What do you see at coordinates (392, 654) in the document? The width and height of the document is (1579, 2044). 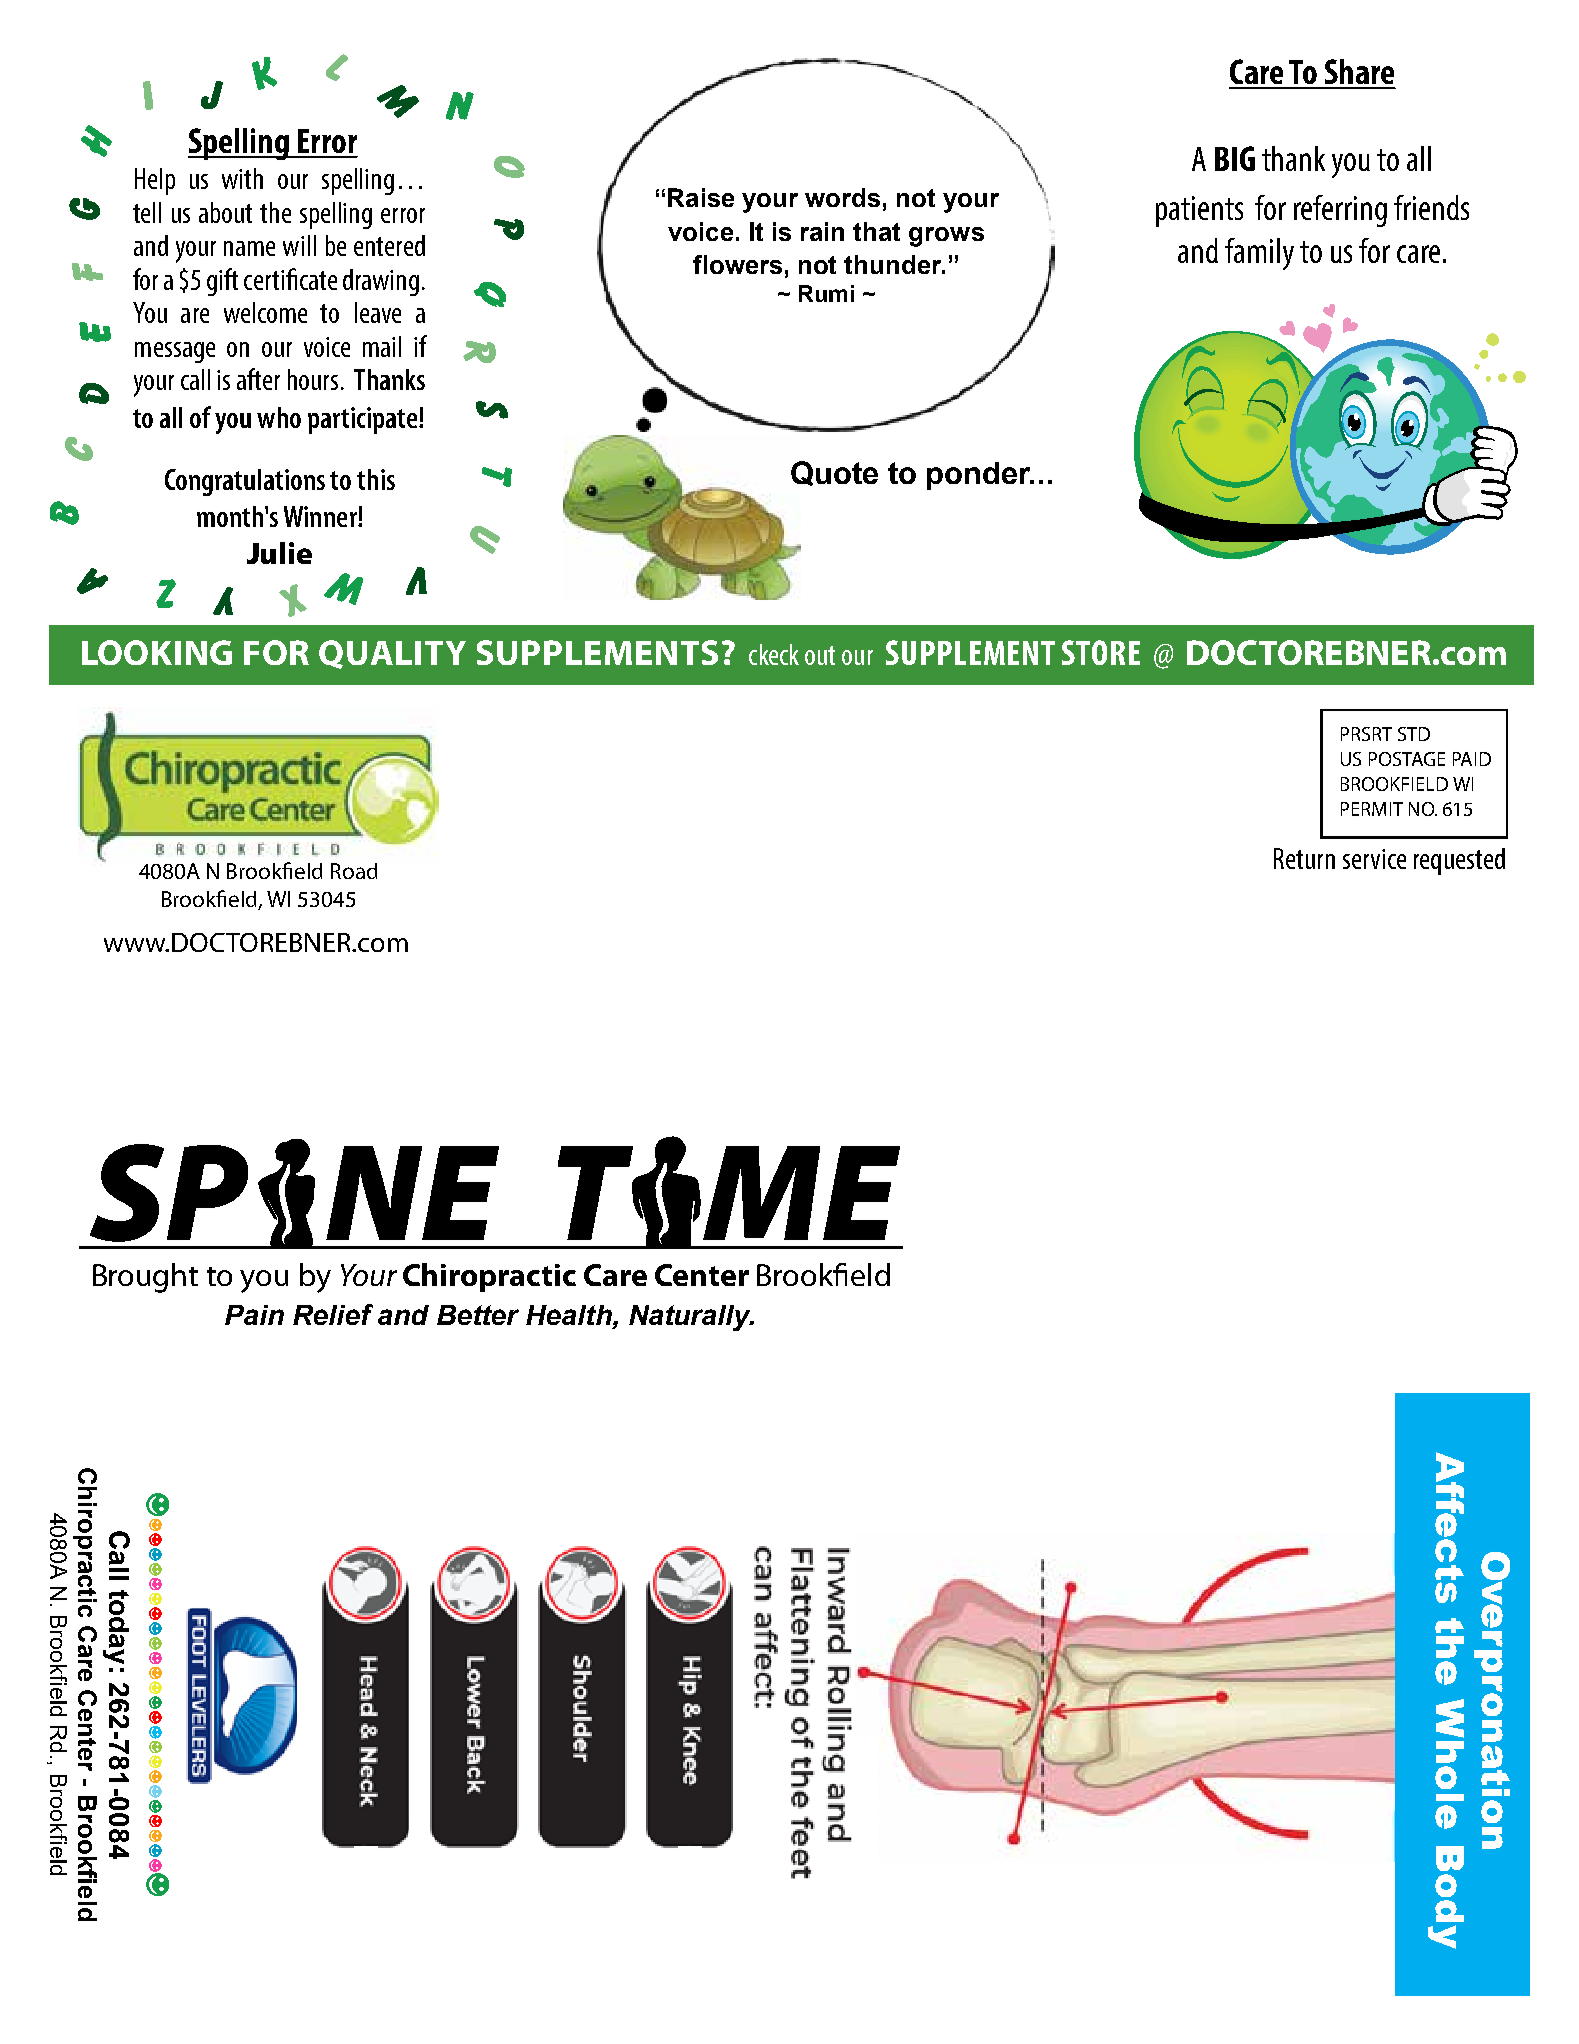 I see `quality` at bounding box center [392, 654].
